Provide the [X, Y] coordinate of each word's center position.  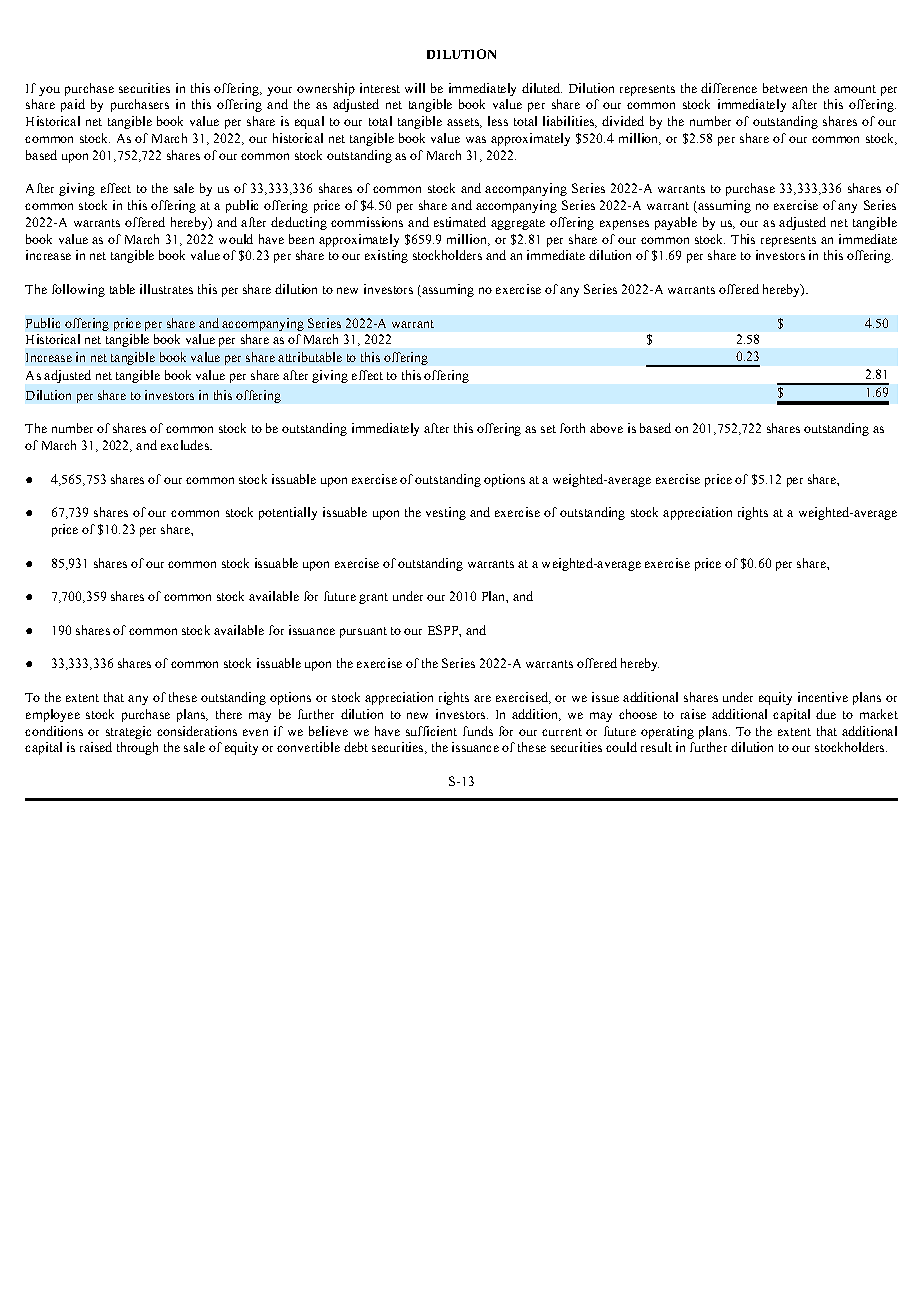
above [606, 428]
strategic [128, 732]
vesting [446, 513]
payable [676, 223]
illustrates [166, 289]
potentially [288, 513]
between [785, 88]
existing [386, 256]
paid [73, 105]
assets [464, 123]
